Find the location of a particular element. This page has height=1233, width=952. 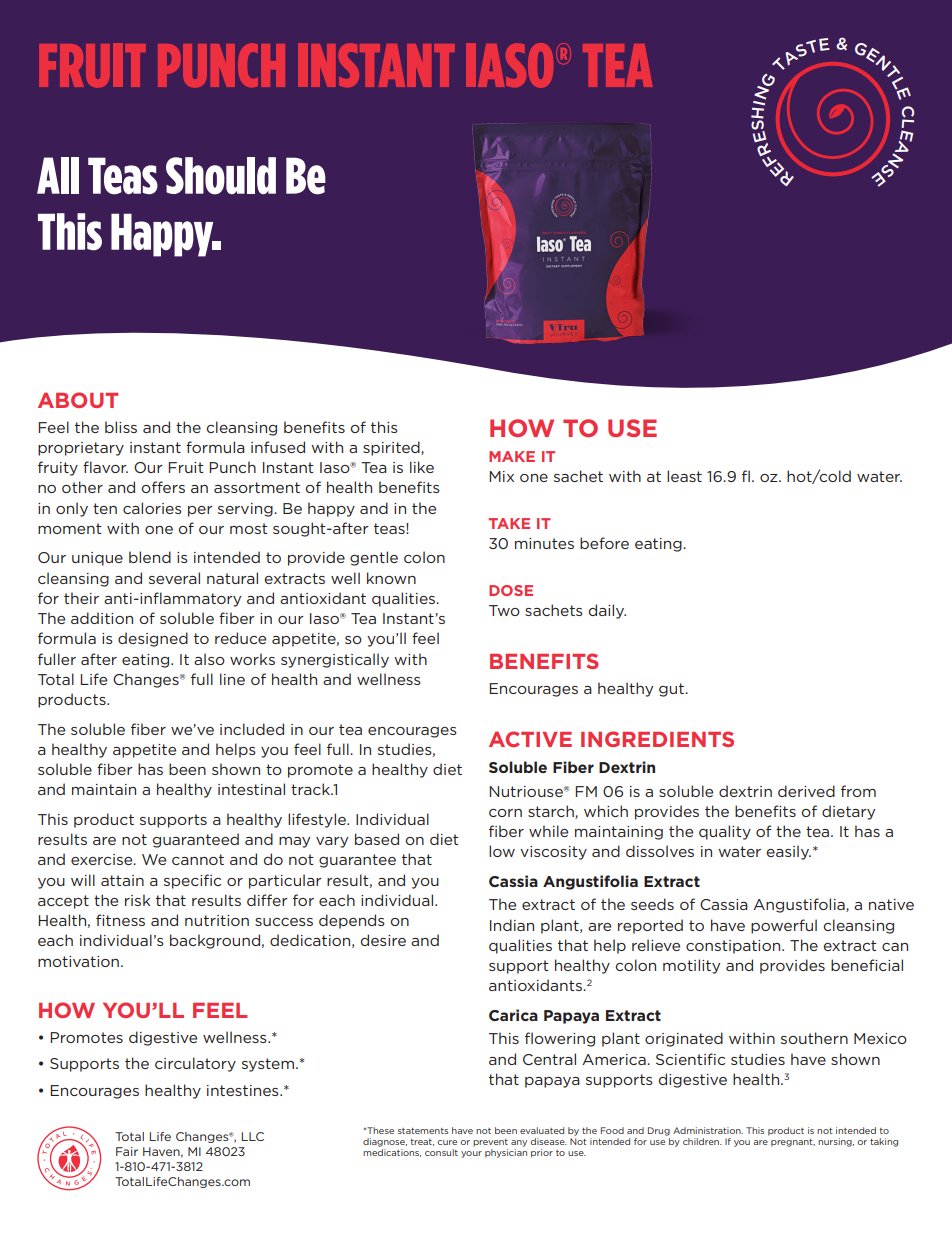

prevent is located at coordinates (490, 1143).
